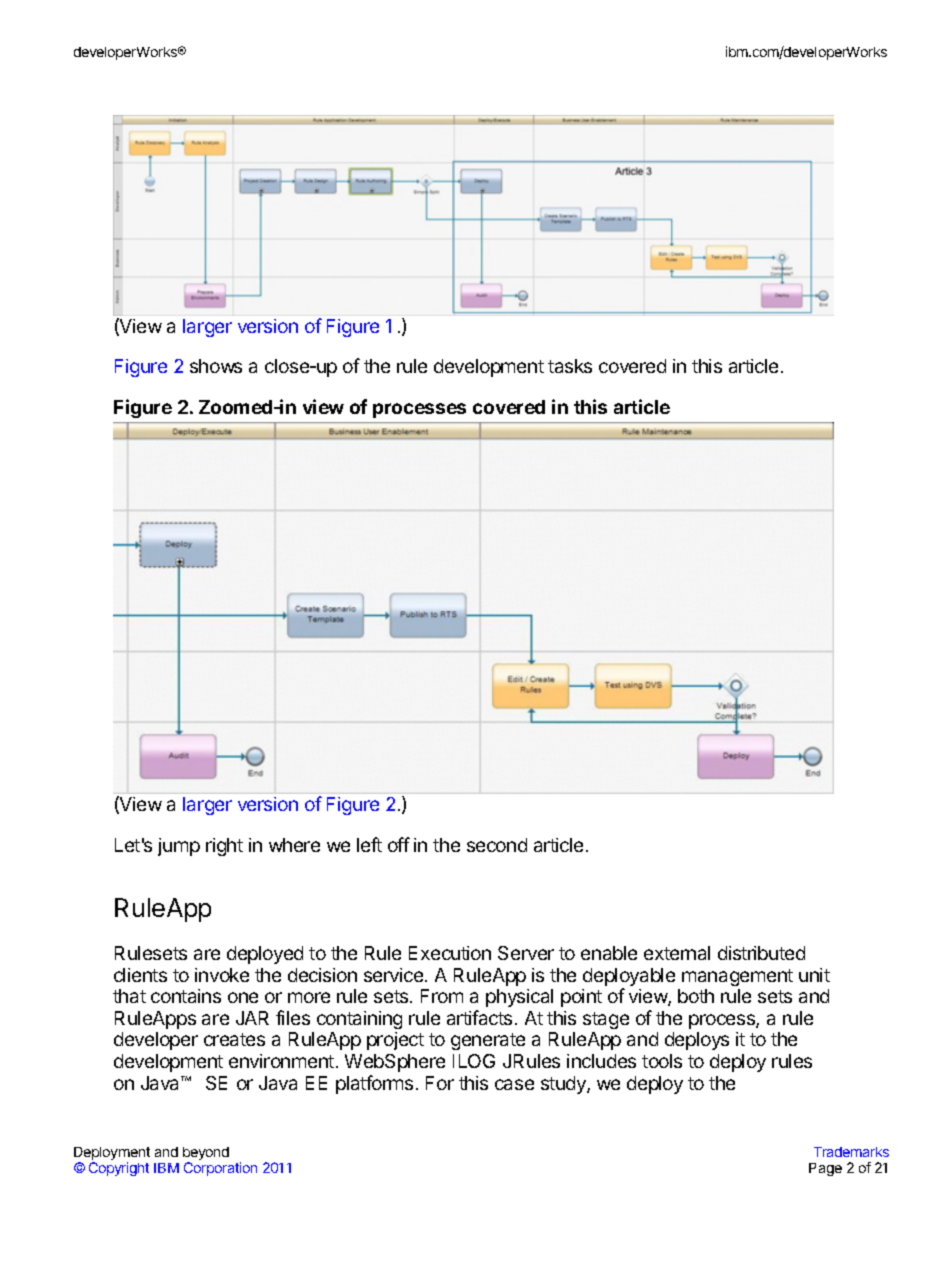 Image resolution: width=952 pixels, height=1268 pixels. I want to click on distributed, so click(761, 953).
